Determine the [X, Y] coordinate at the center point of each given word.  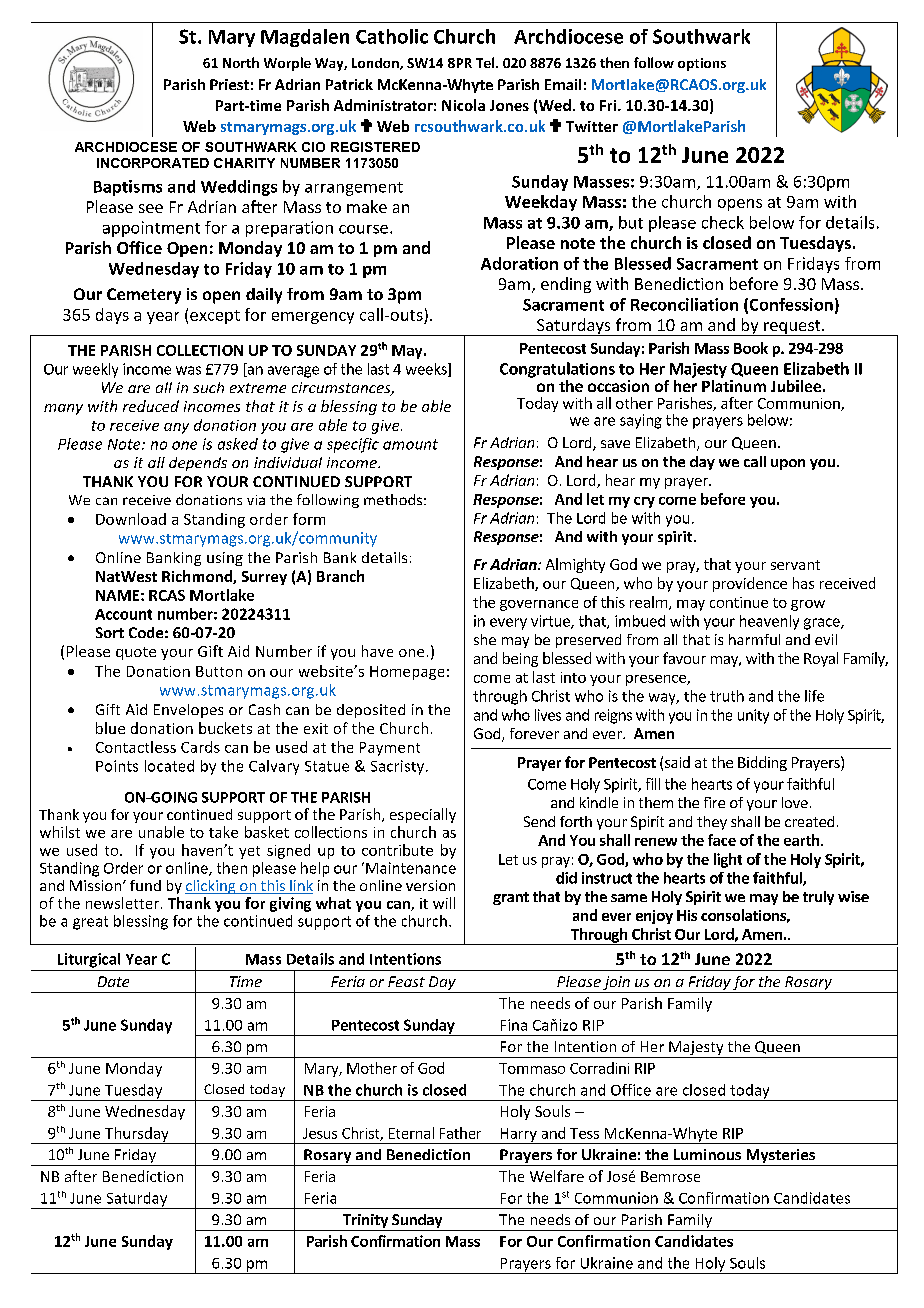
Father [460, 1133]
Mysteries [780, 1157]
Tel [486, 62]
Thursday [137, 1135]
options [702, 64]
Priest [229, 84]
